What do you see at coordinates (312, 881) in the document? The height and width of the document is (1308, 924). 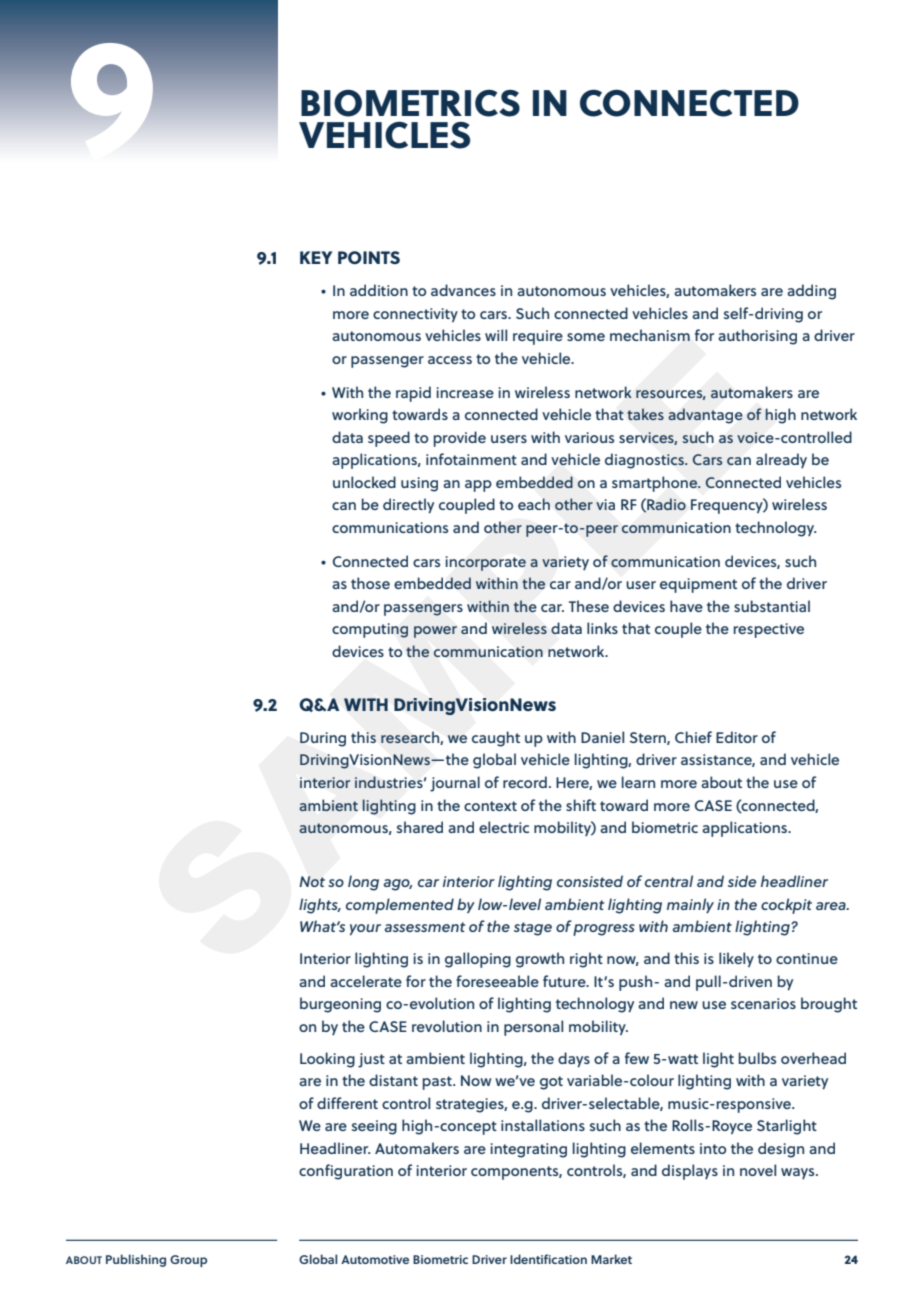 I see `Not` at bounding box center [312, 881].
